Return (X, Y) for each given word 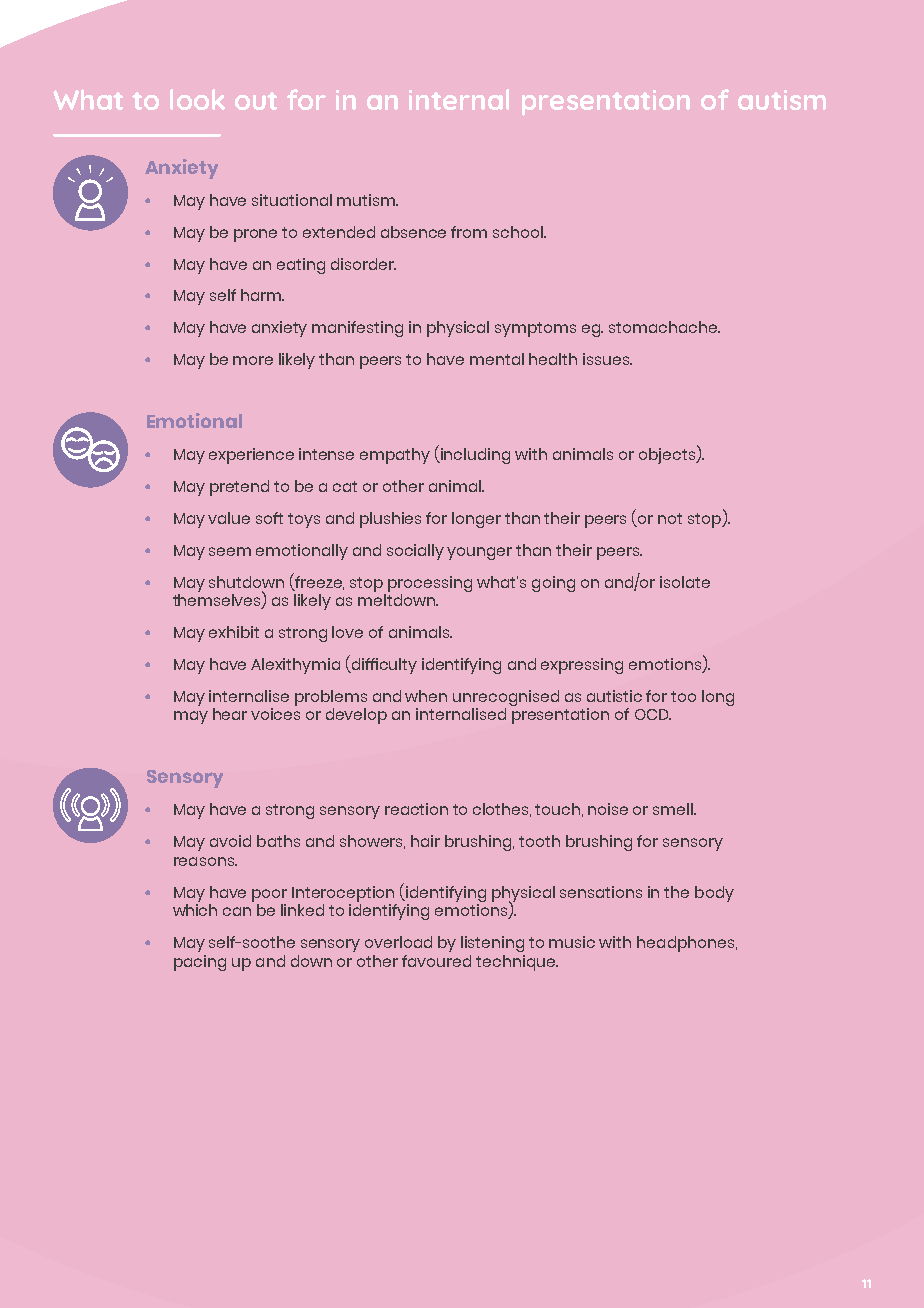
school (519, 232)
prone (255, 235)
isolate (685, 582)
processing (430, 584)
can (237, 911)
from (469, 232)
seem (230, 551)
